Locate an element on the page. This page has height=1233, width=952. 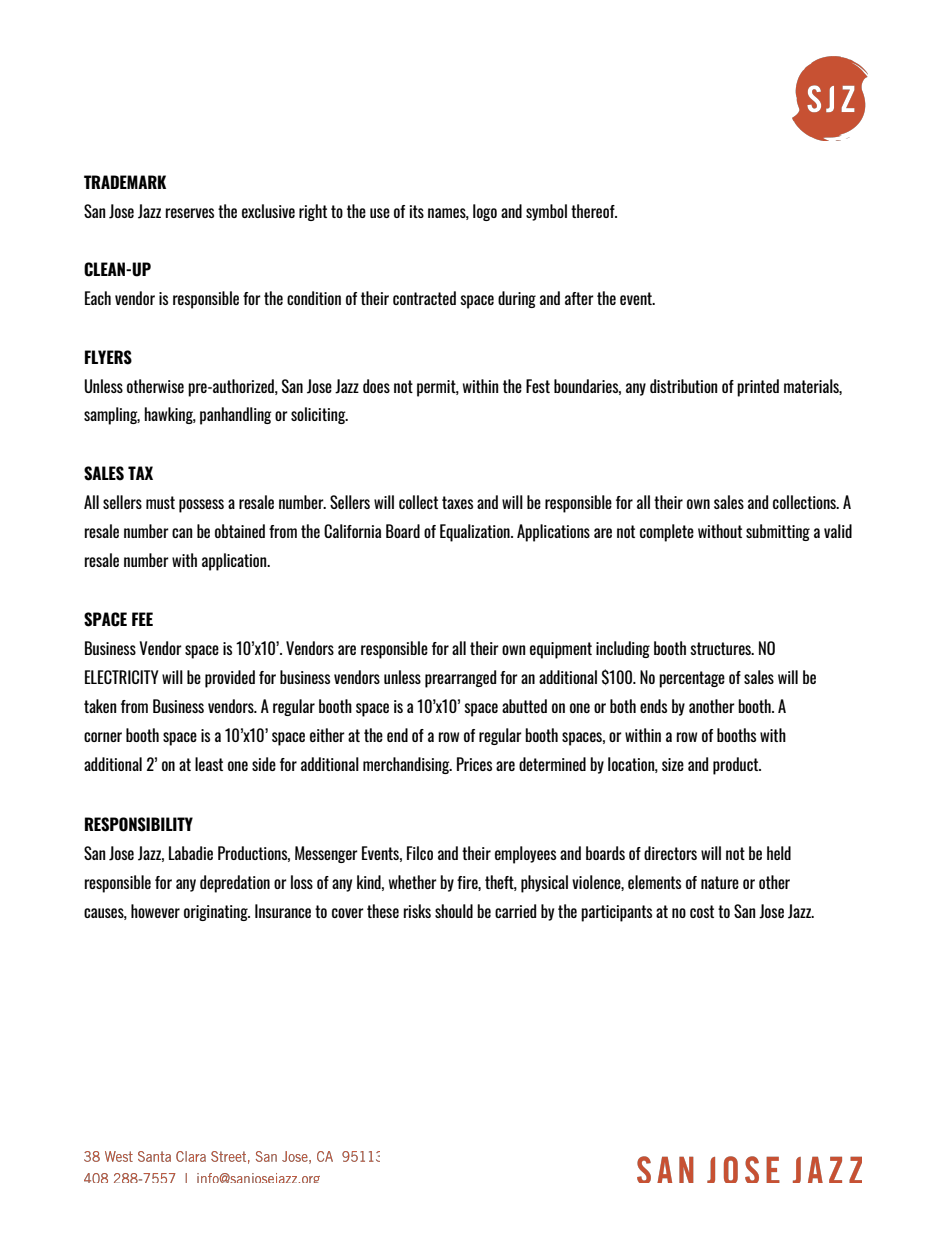
reserves is located at coordinates (190, 213).
